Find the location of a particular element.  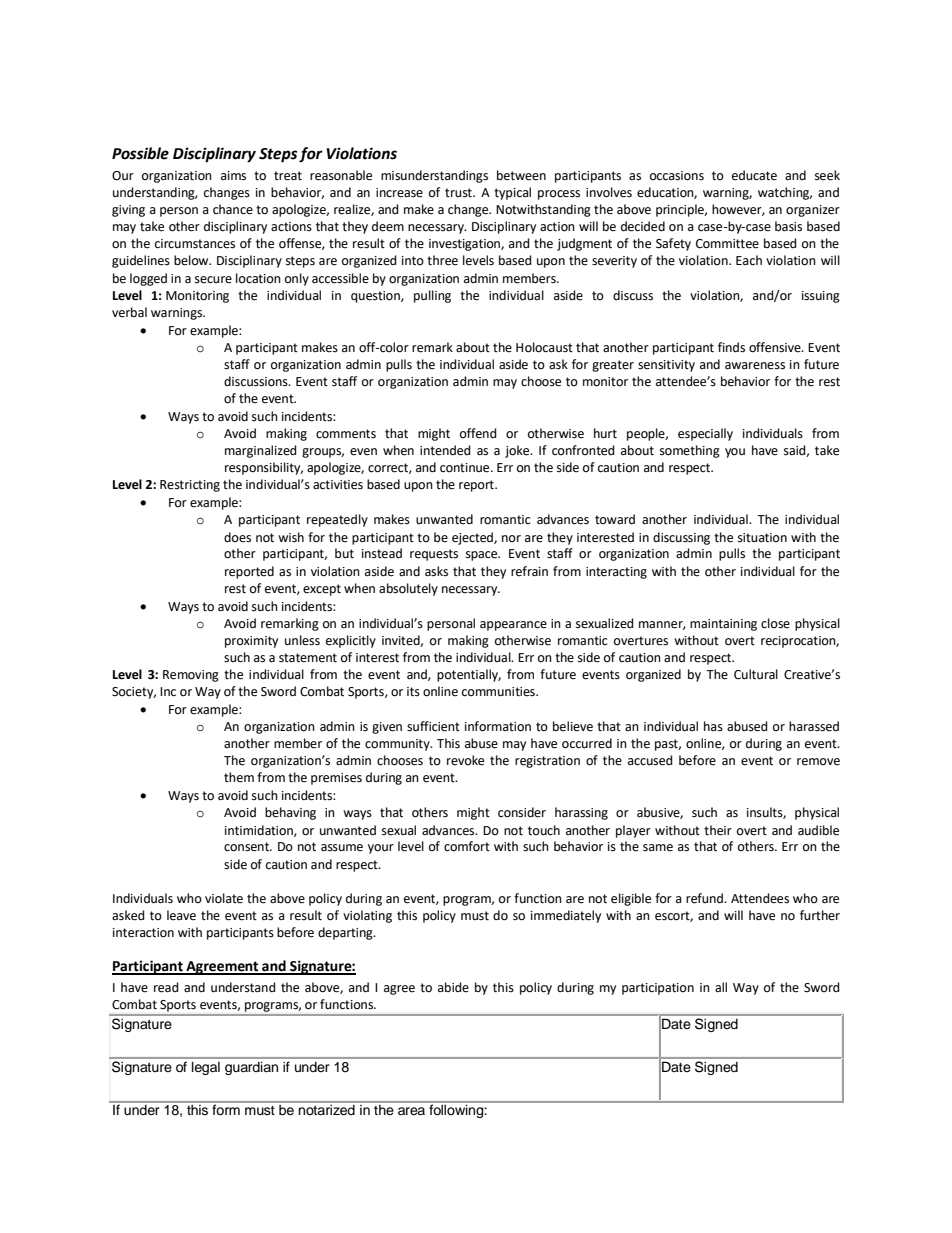

participation is located at coordinates (658, 989).
